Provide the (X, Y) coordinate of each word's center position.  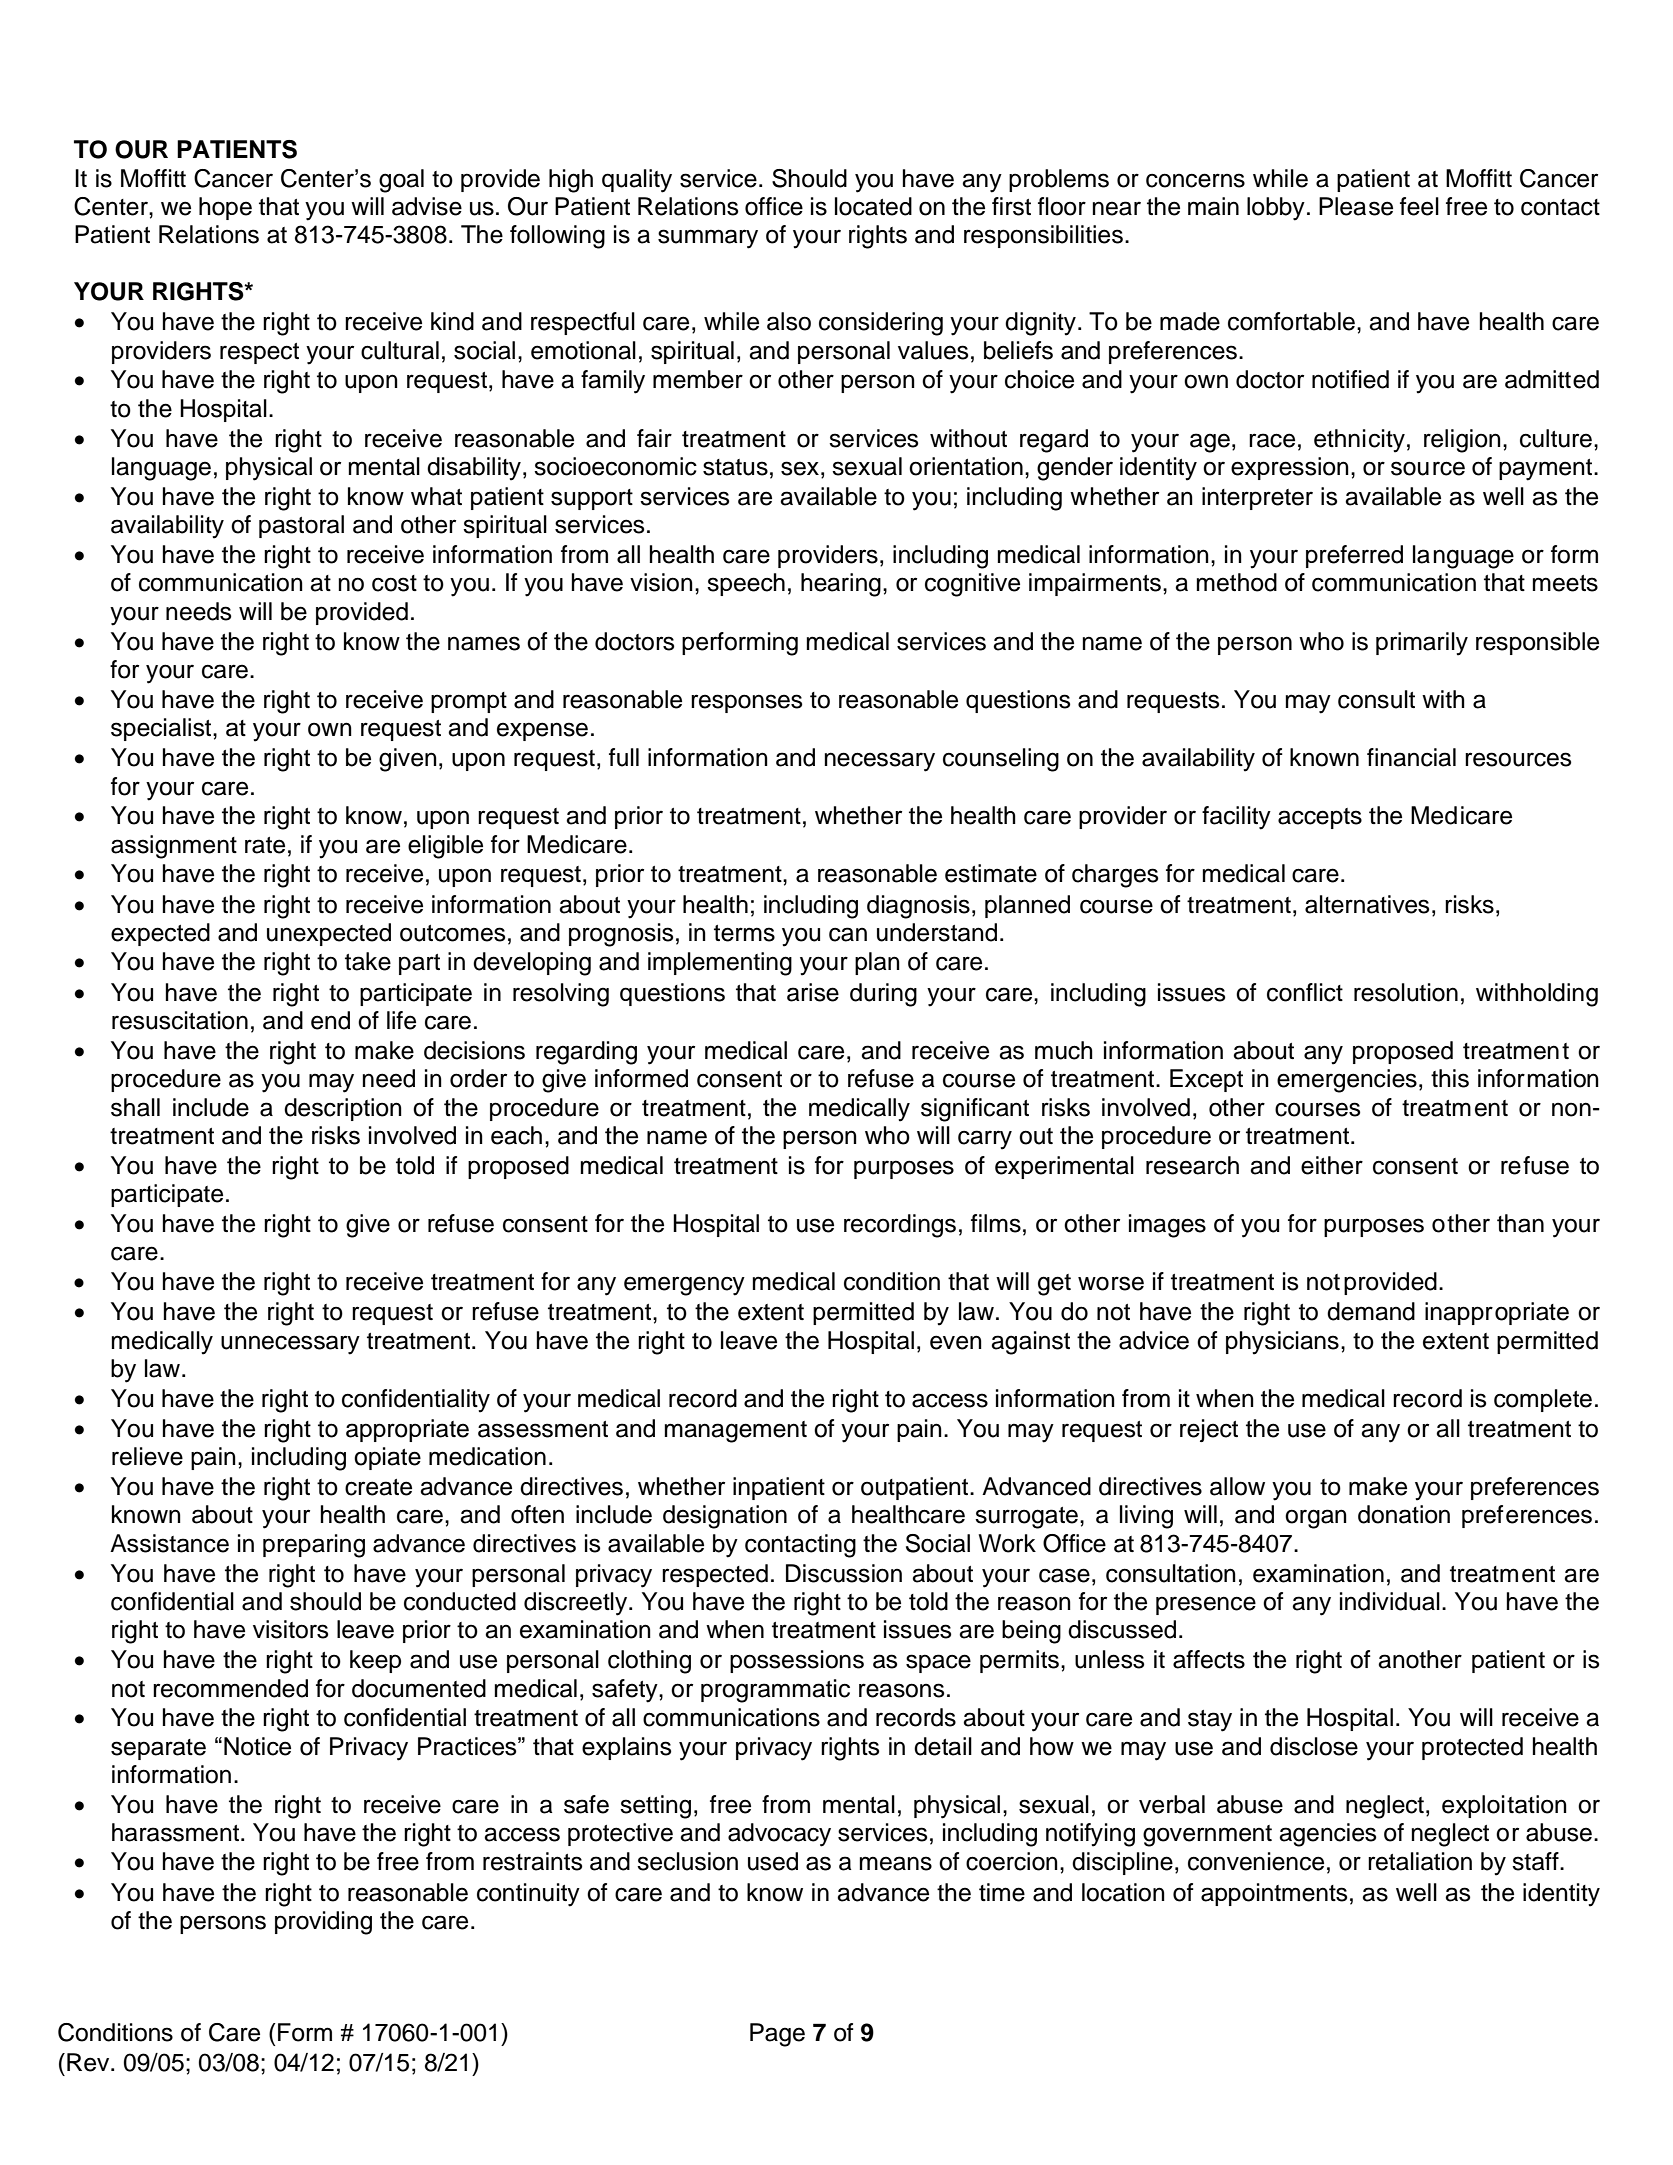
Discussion (844, 1573)
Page (777, 2035)
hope (225, 208)
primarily (1422, 644)
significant (975, 1110)
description (343, 1109)
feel (1419, 206)
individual (1390, 1601)
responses (746, 703)
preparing (314, 1546)
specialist (162, 729)
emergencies (1347, 1081)
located (873, 206)
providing (323, 1923)
